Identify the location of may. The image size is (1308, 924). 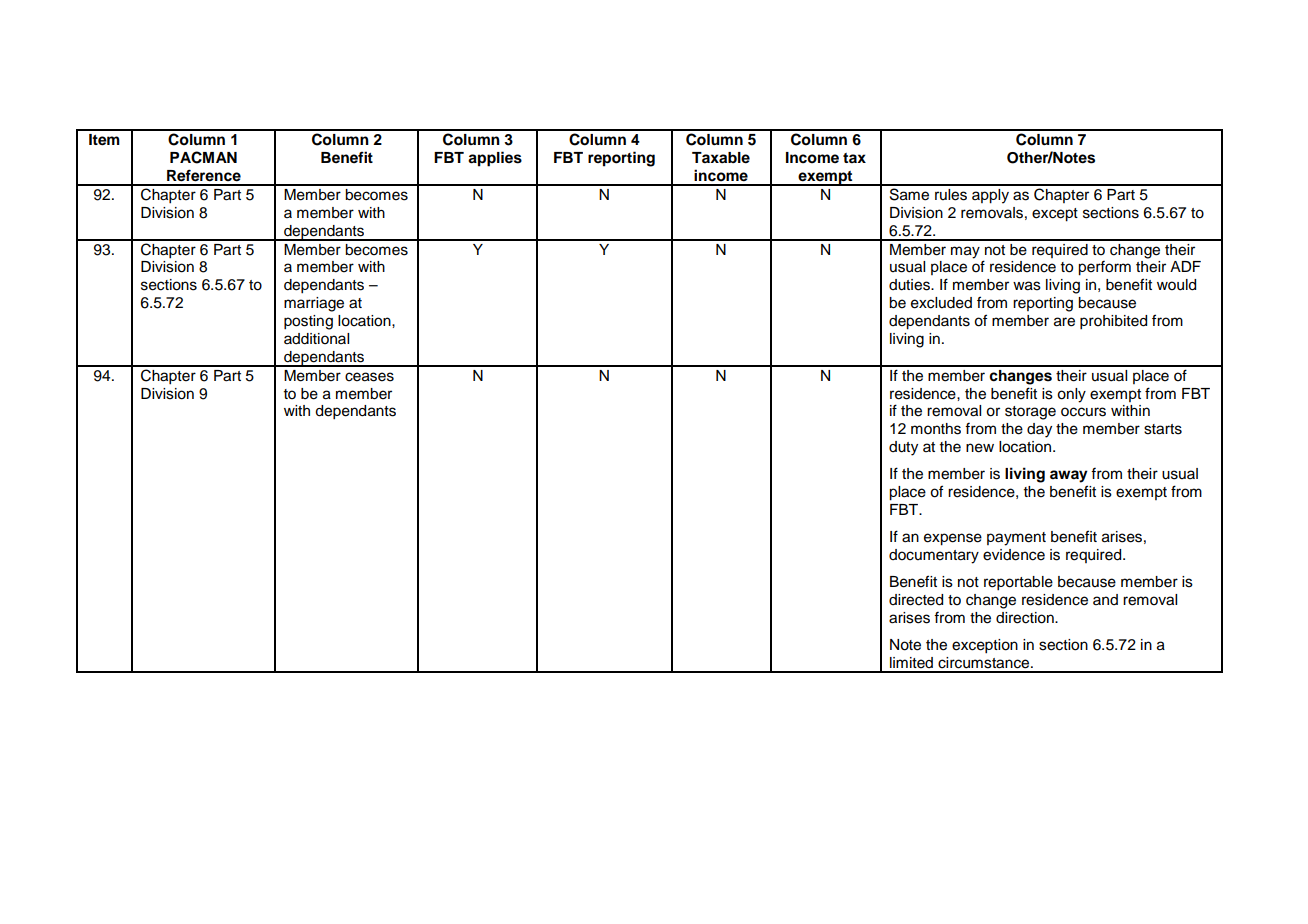
(965, 252).
